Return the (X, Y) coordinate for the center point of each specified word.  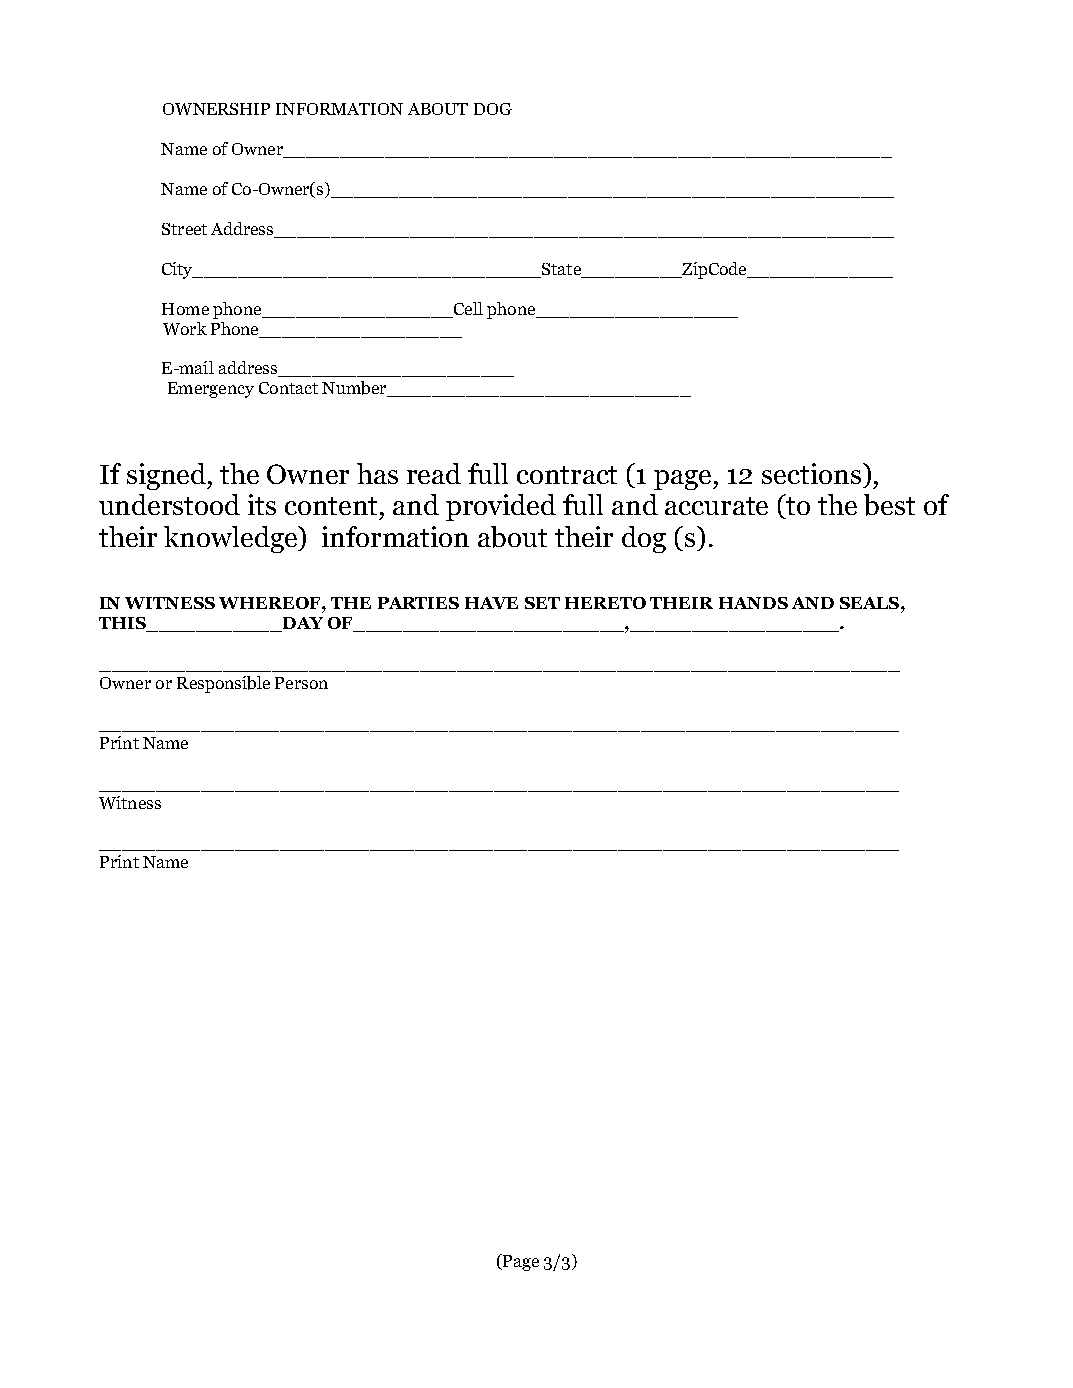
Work (185, 328)
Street (184, 229)
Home (185, 309)
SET (542, 603)
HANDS (753, 603)
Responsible (223, 684)
